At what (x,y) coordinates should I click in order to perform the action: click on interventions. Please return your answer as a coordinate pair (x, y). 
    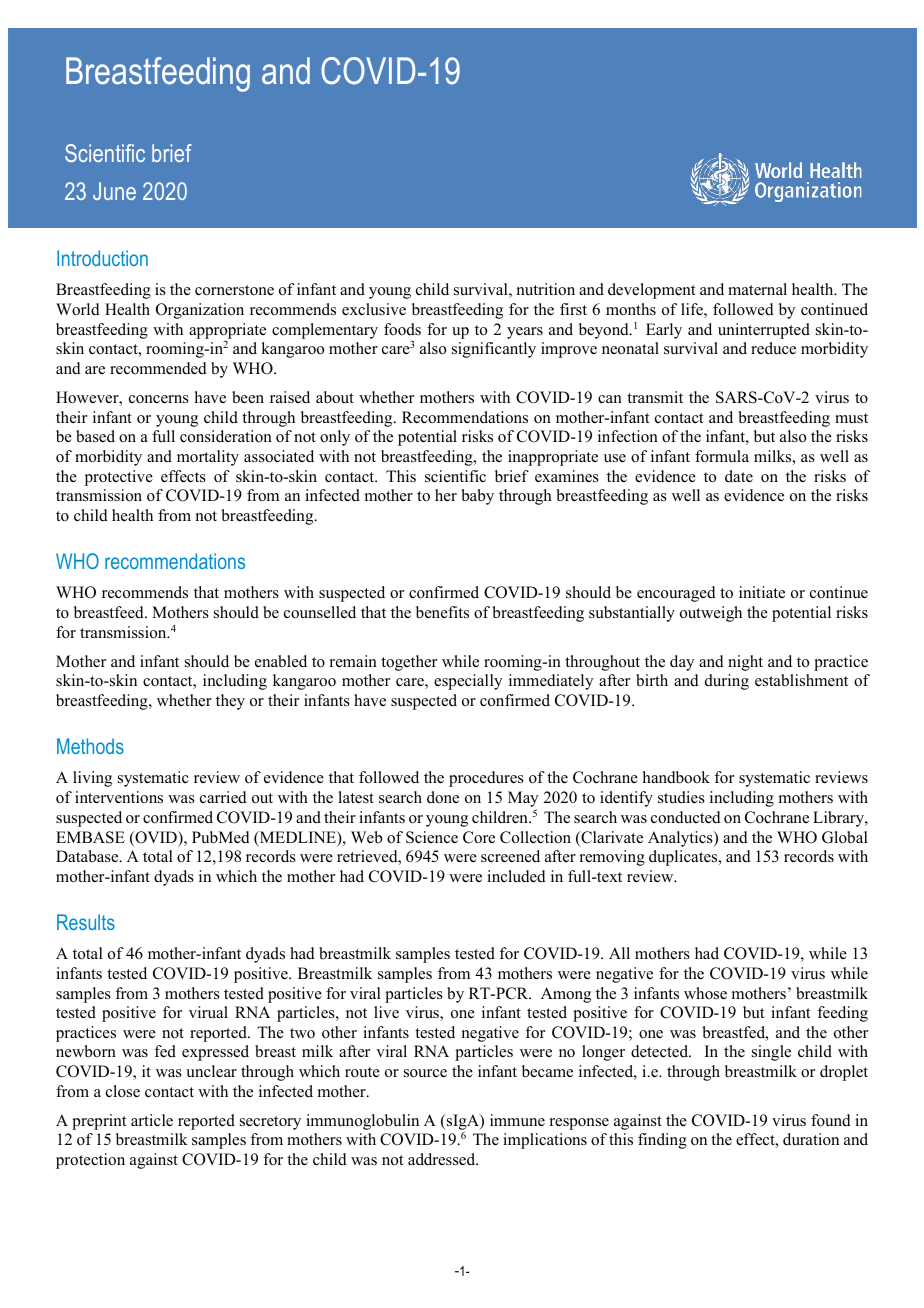
    Looking at the image, I should click on (119, 797).
